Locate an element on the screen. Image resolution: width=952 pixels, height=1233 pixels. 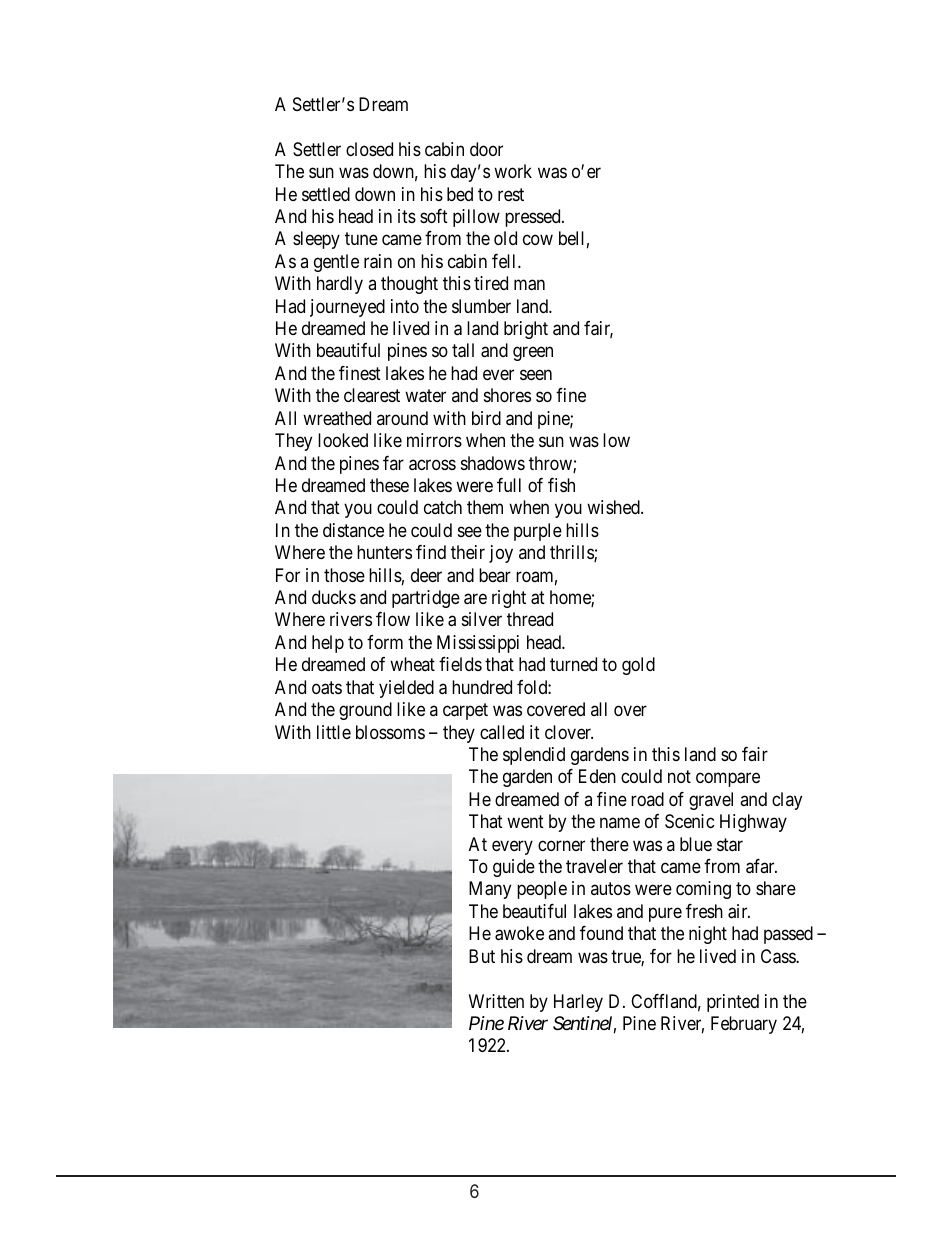
closed is located at coordinates (369, 149).
